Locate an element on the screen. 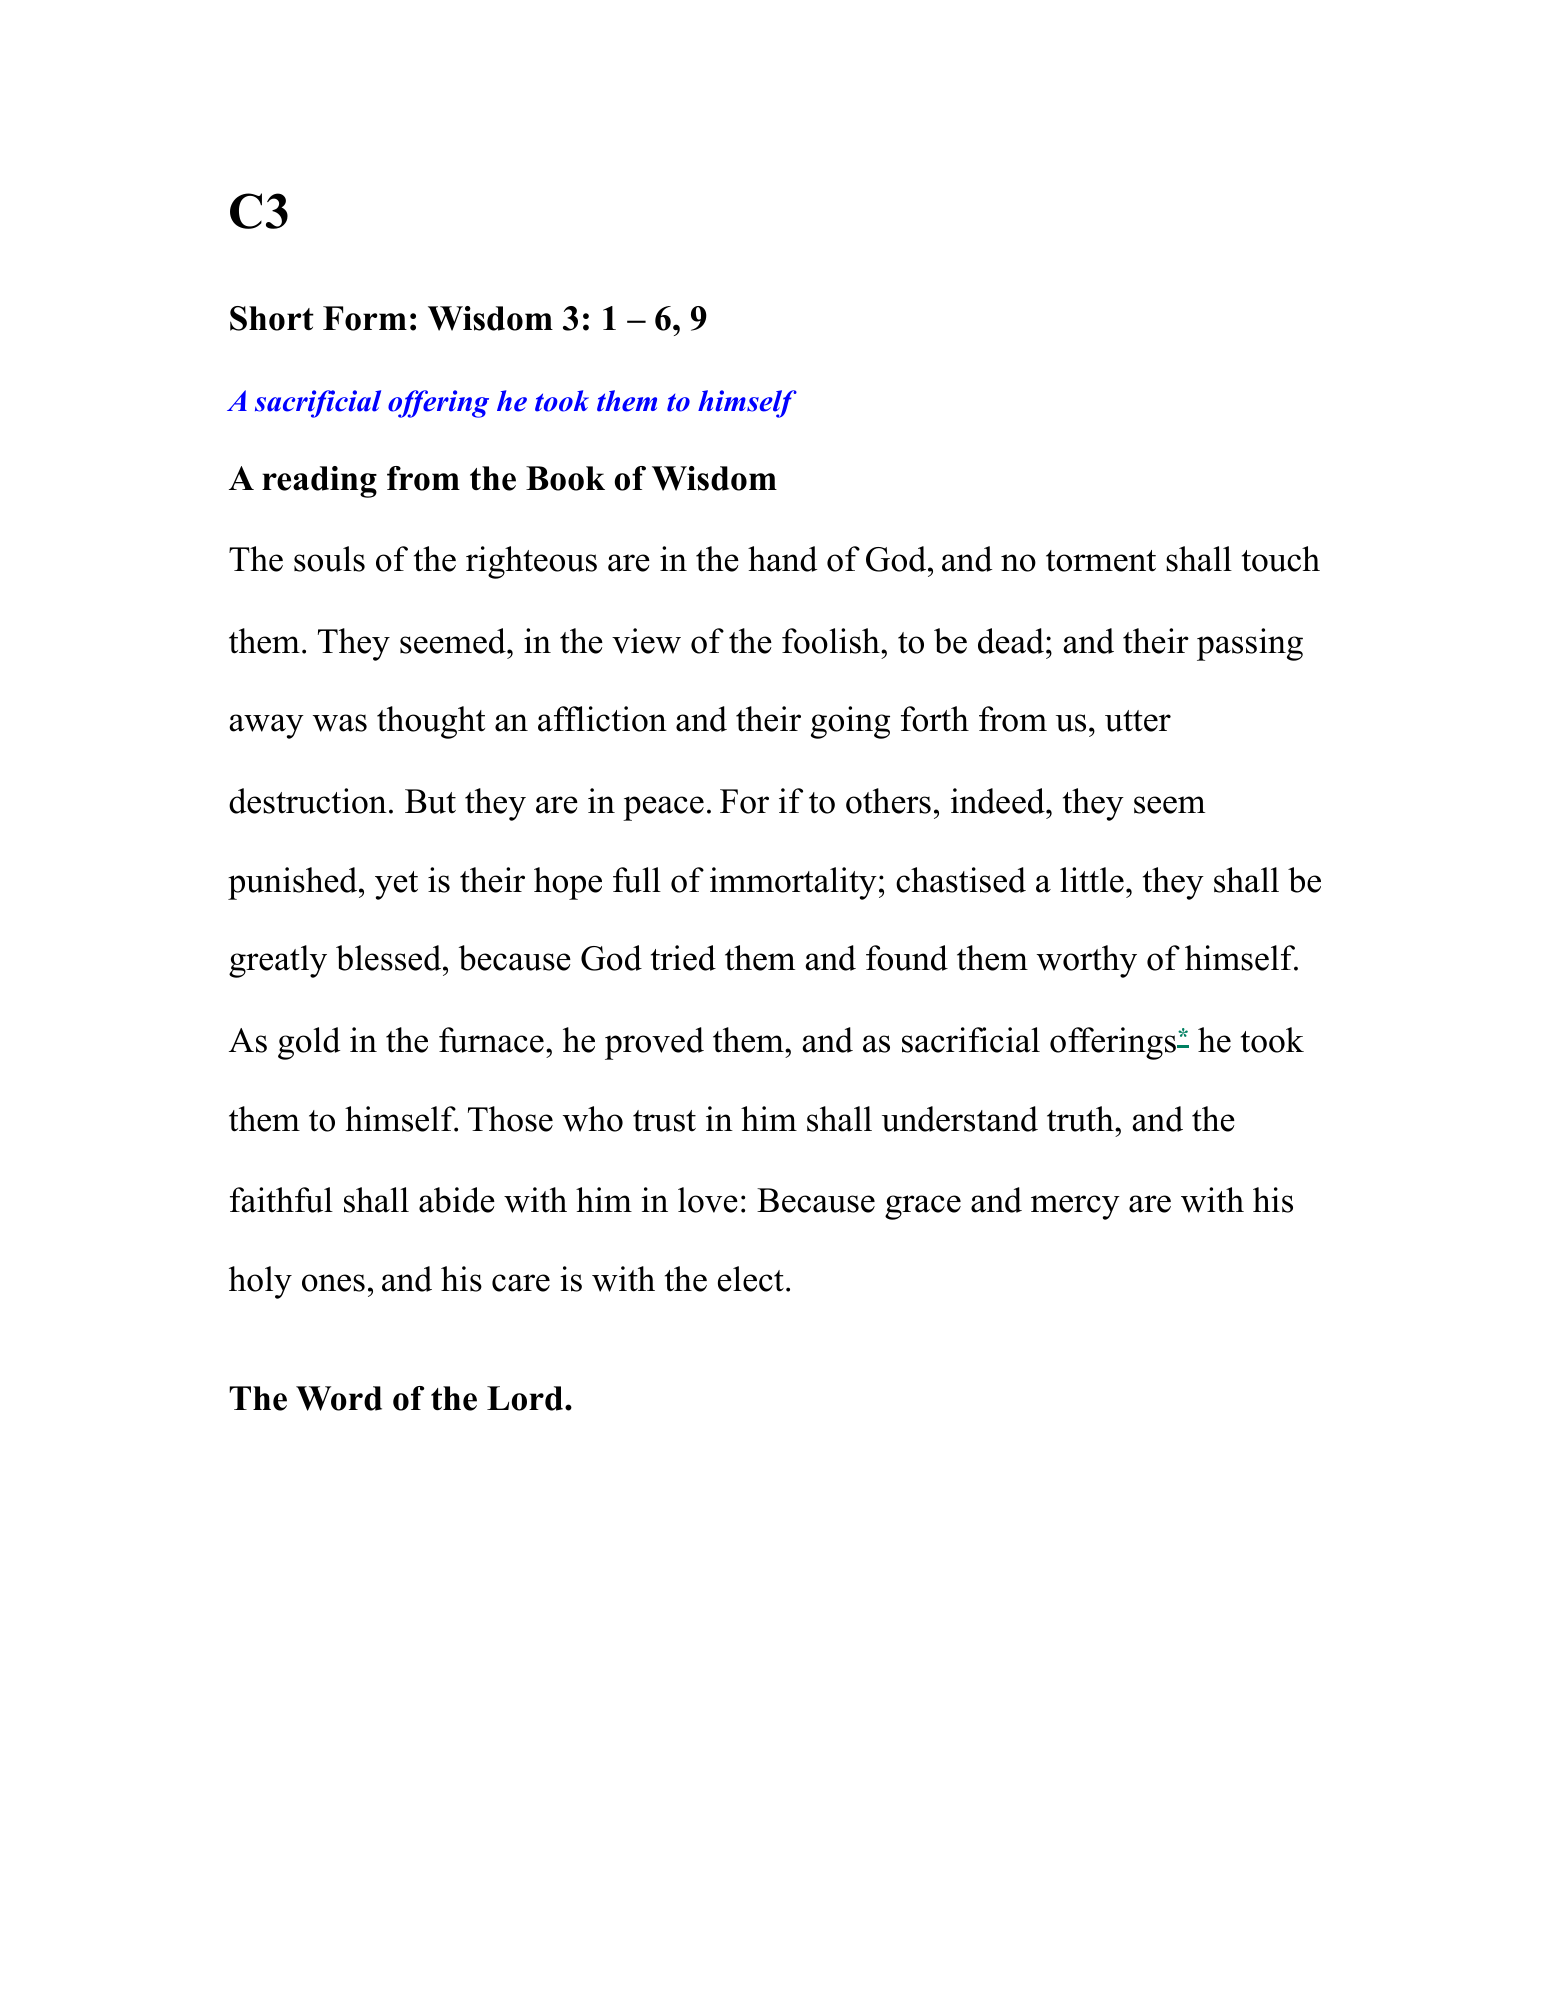 Image resolution: width=1555 pixels, height=2013 pixels. elect is located at coordinates (751, 1279).
